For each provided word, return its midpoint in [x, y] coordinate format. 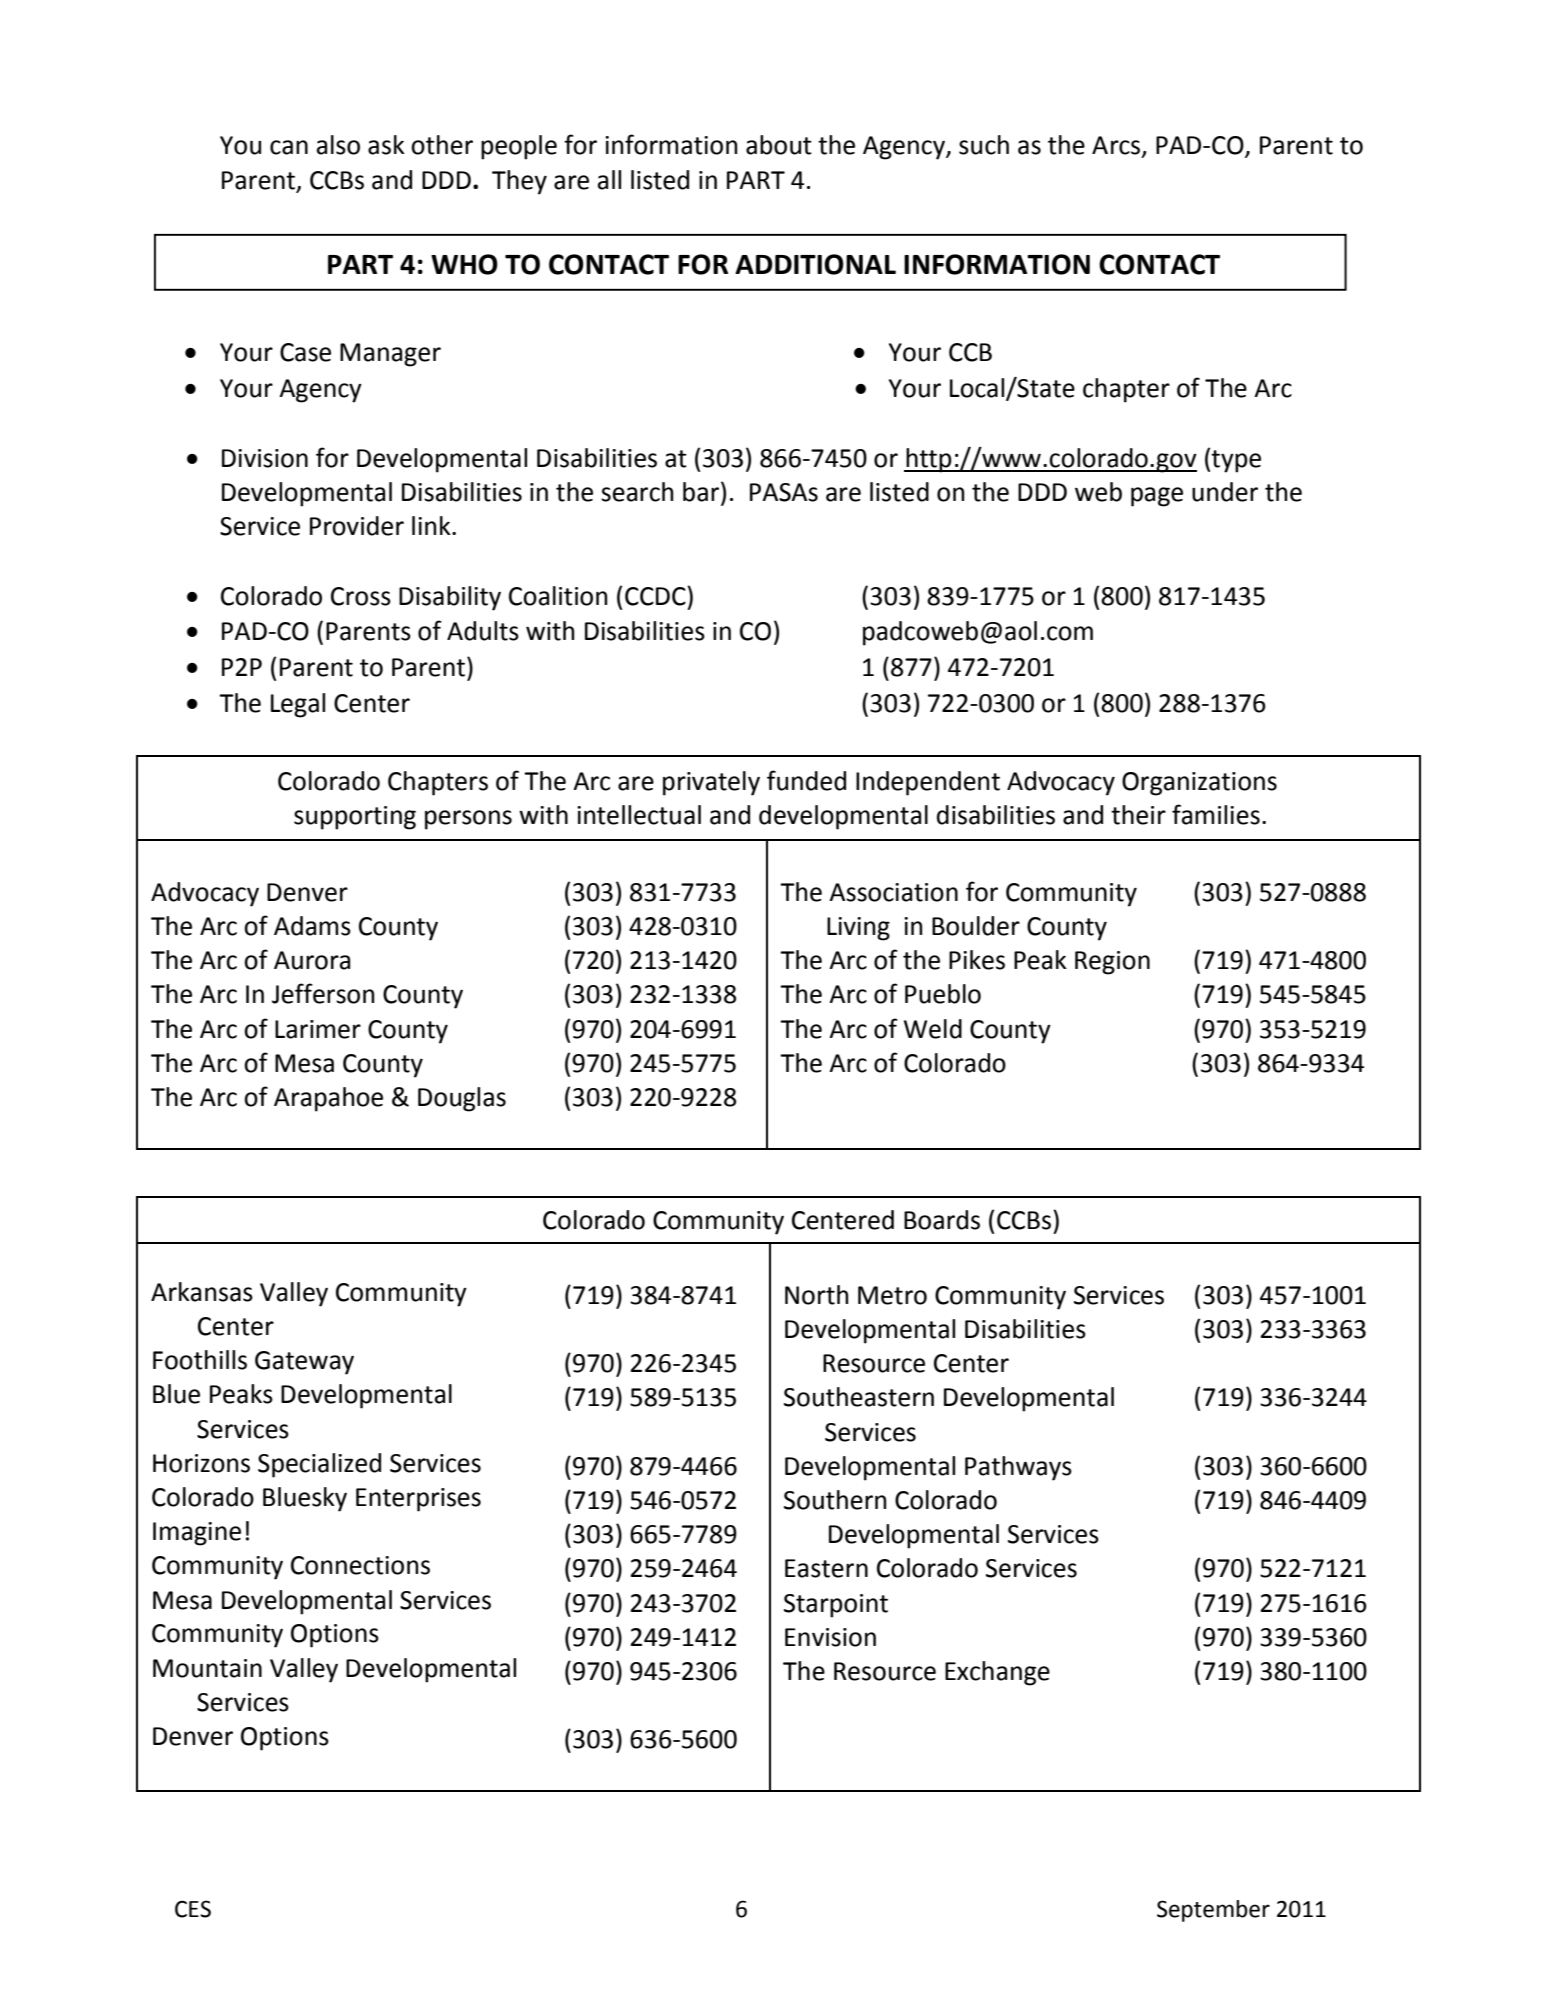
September [1213, 1911]
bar [702, 491]
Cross [361, 596]
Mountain [207, 1668]
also [338, 145]
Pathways [1018, 1468]
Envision [830, 1637]
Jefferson [323, 993]
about [779, 145]
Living [858, 929]
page [1157, 497]
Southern [835, 1500]
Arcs [1116, 145]
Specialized [319, 1465]
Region [1112, 963]
